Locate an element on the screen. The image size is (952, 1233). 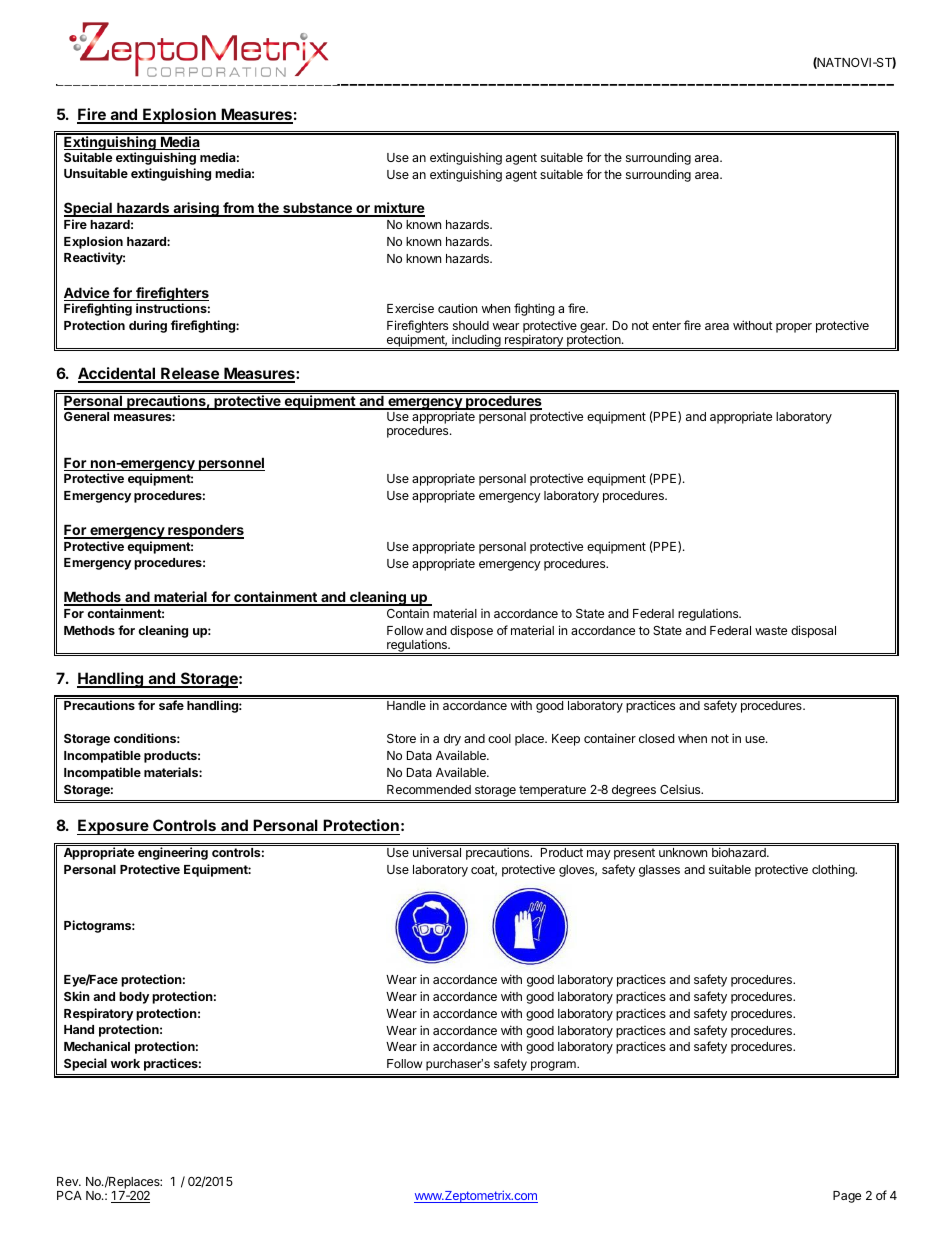
mixture is located at coordinates (398, 209).
